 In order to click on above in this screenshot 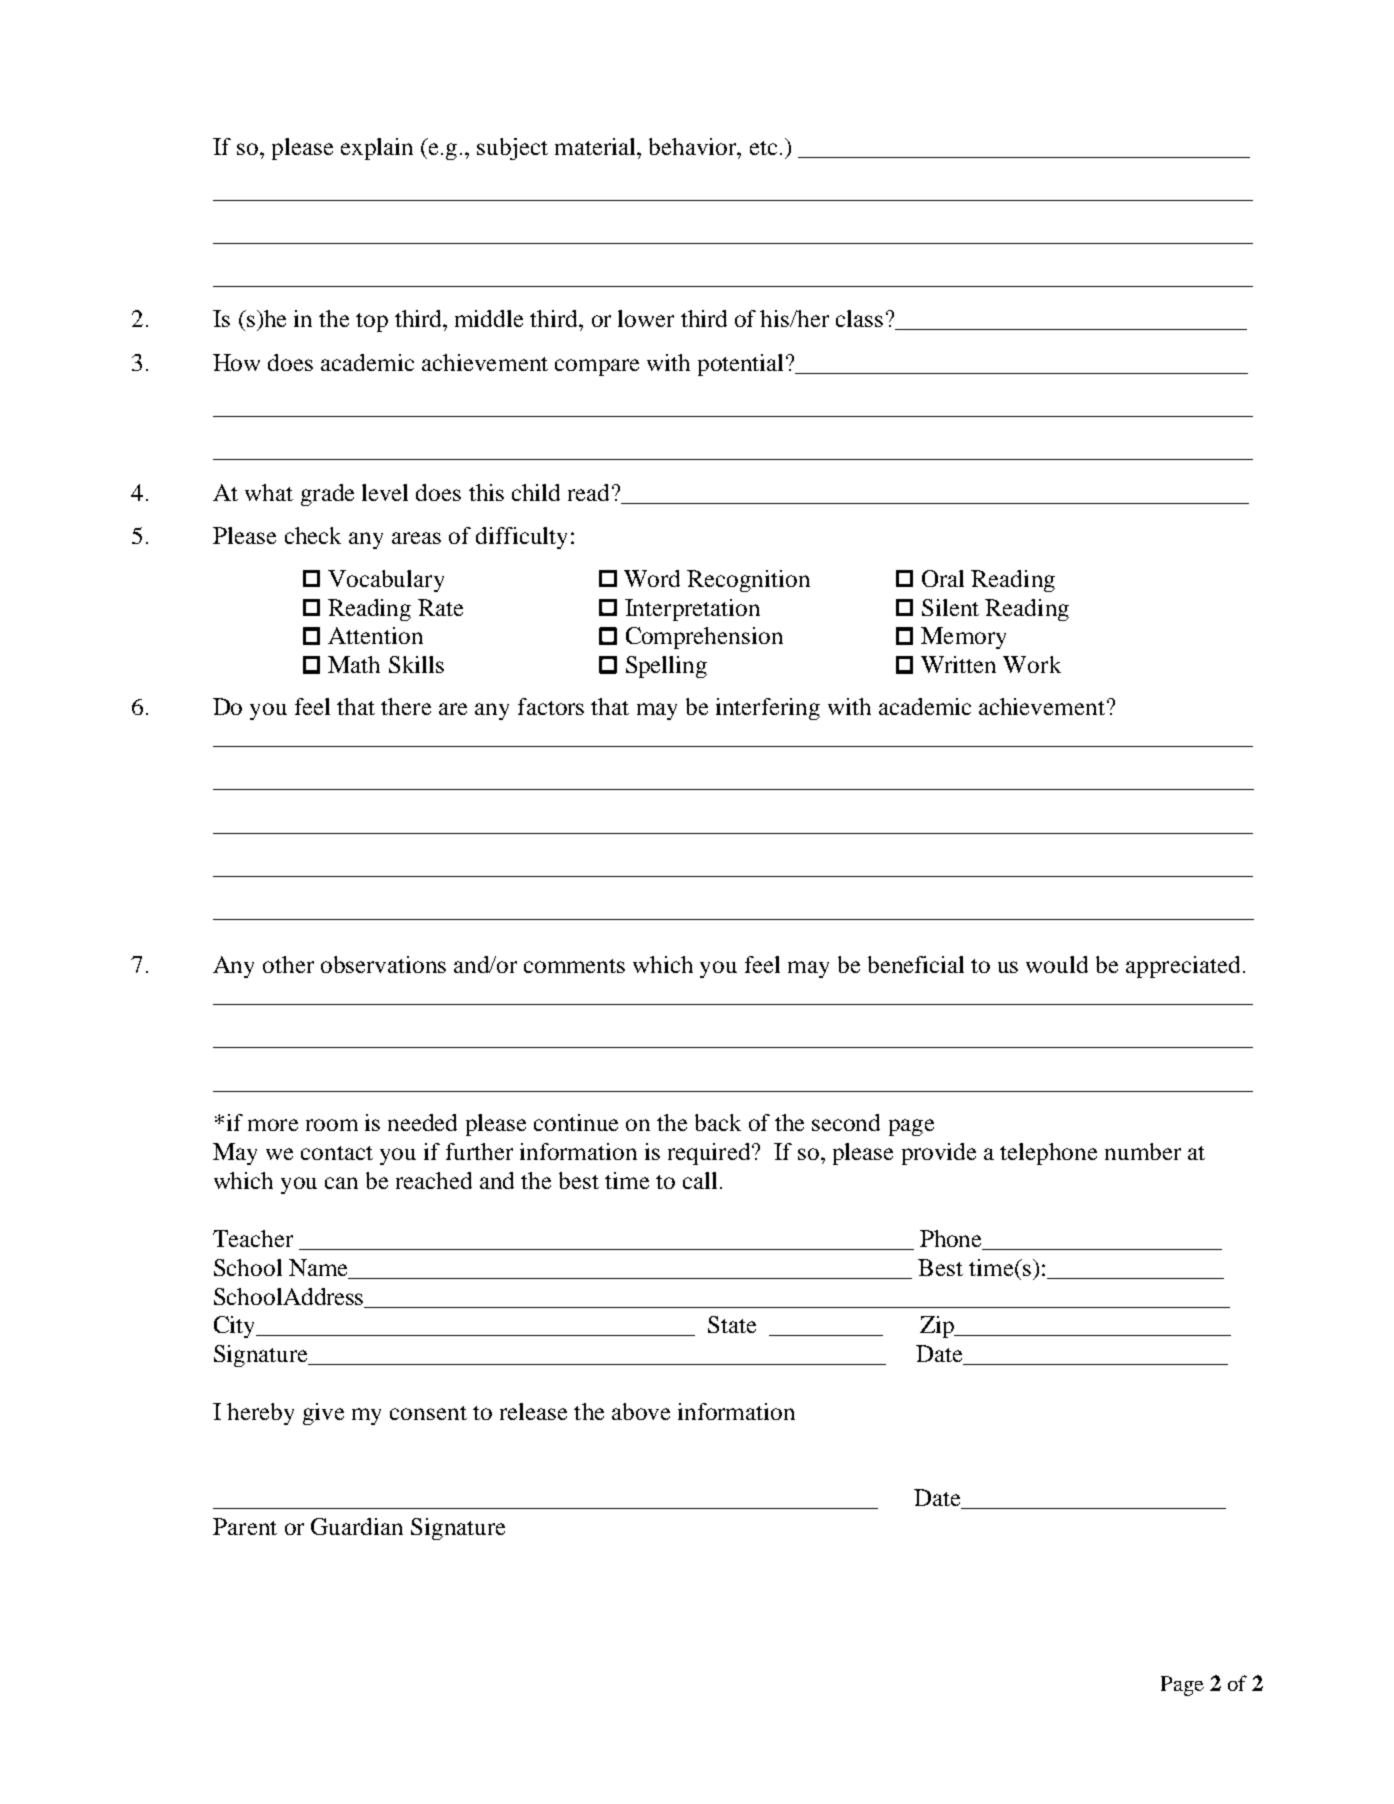, I will do `click(641, 1411)`.
